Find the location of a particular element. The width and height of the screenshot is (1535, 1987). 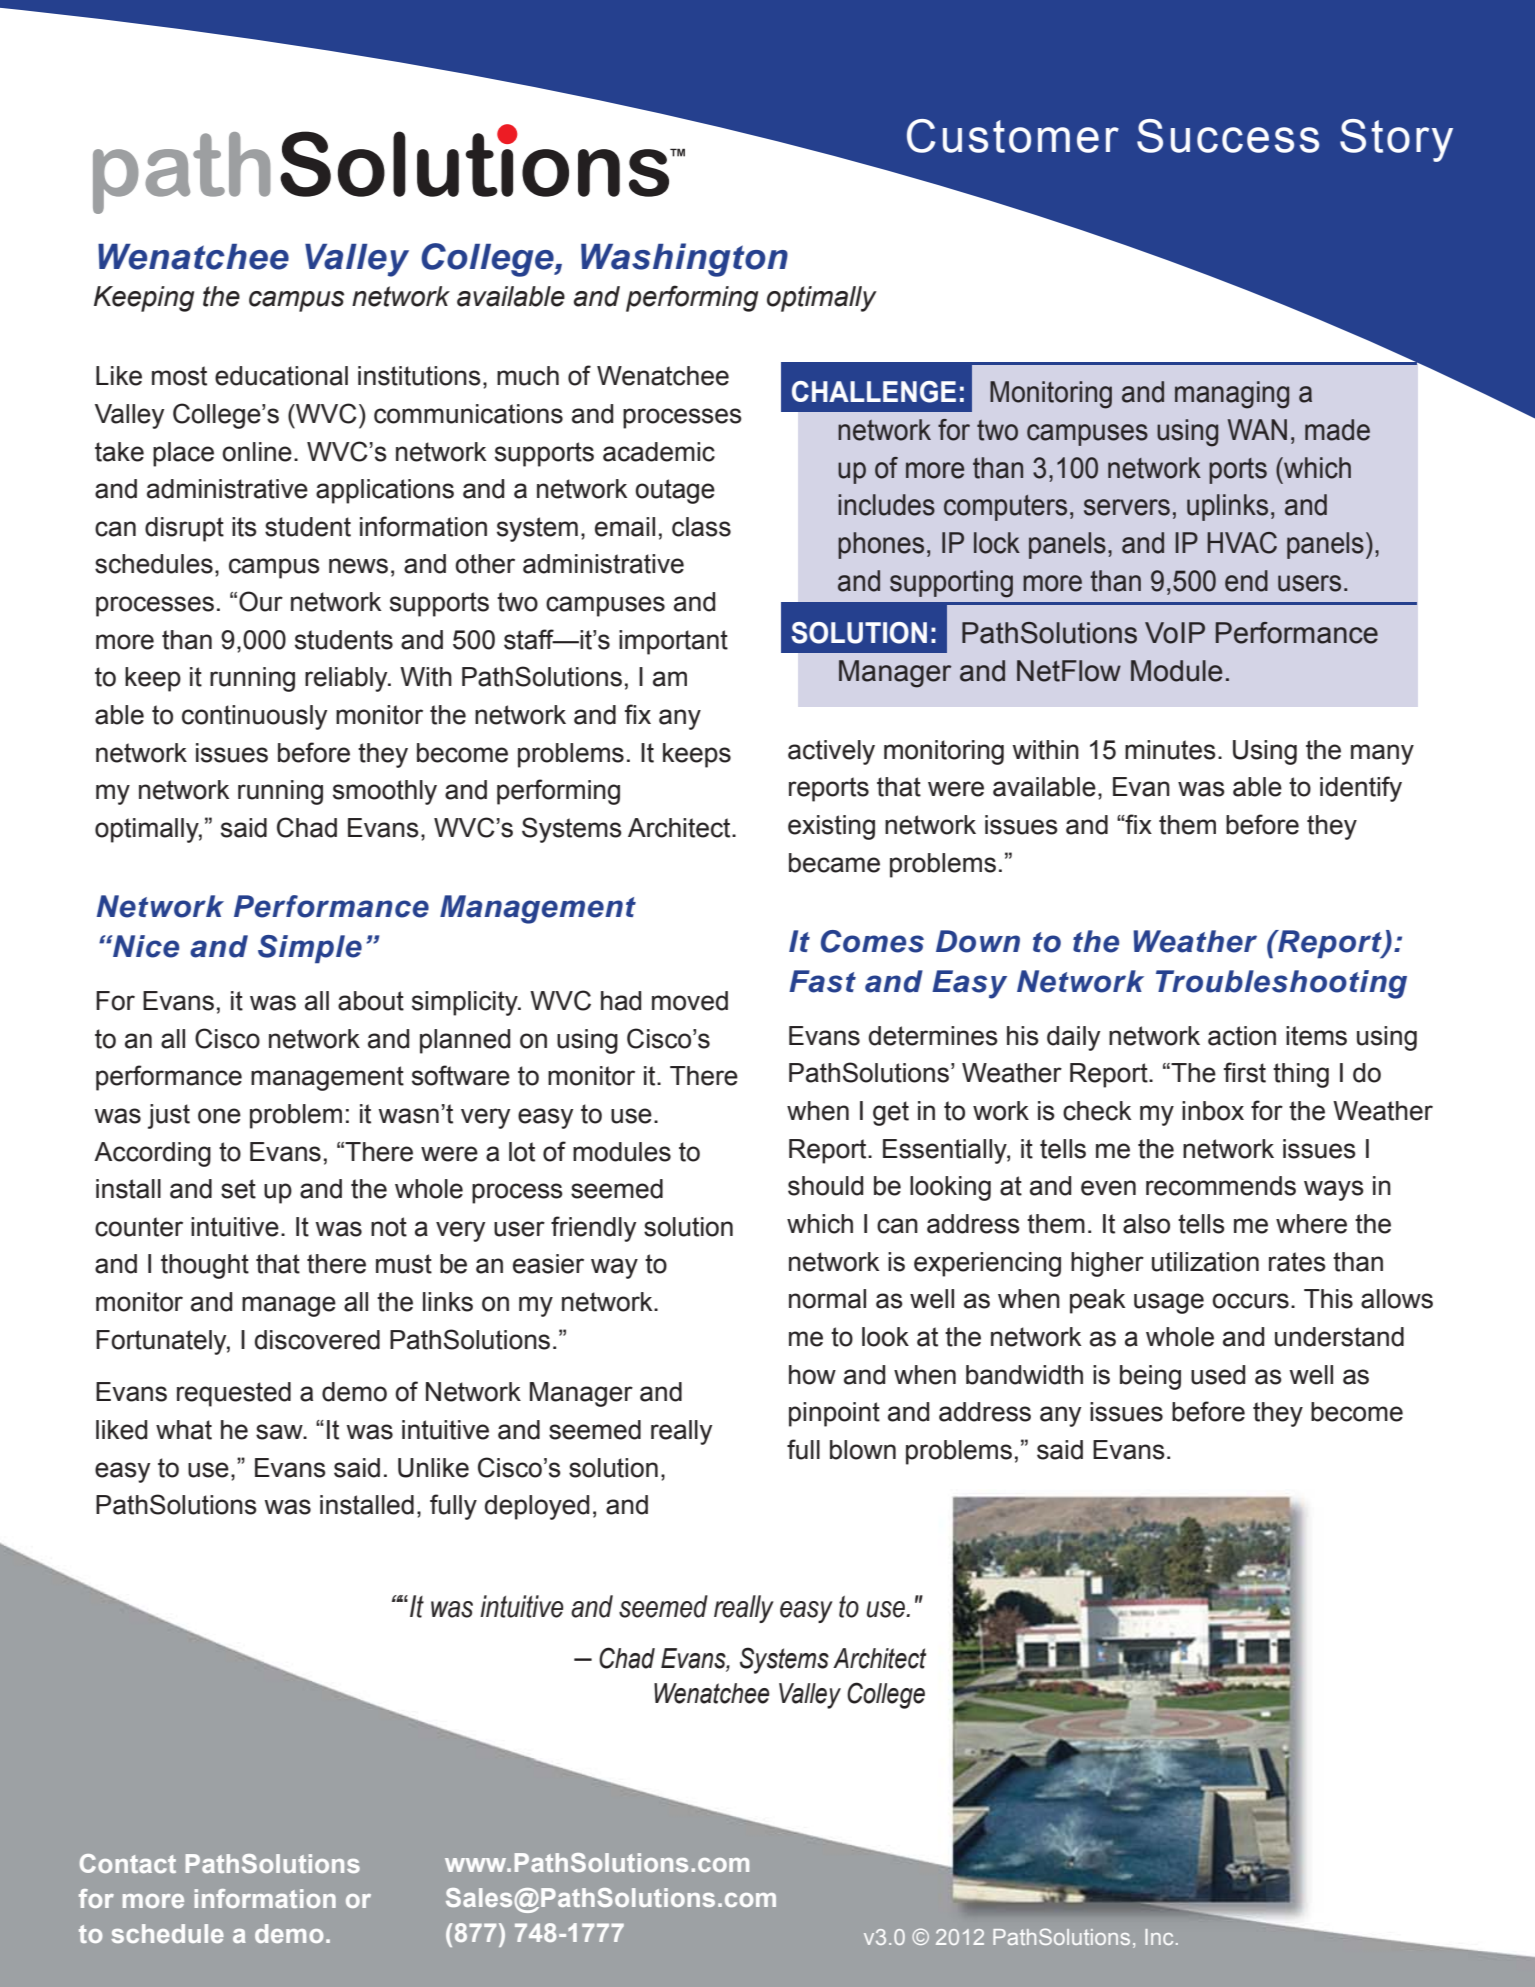

actively is located at coordinates (831, 752).
